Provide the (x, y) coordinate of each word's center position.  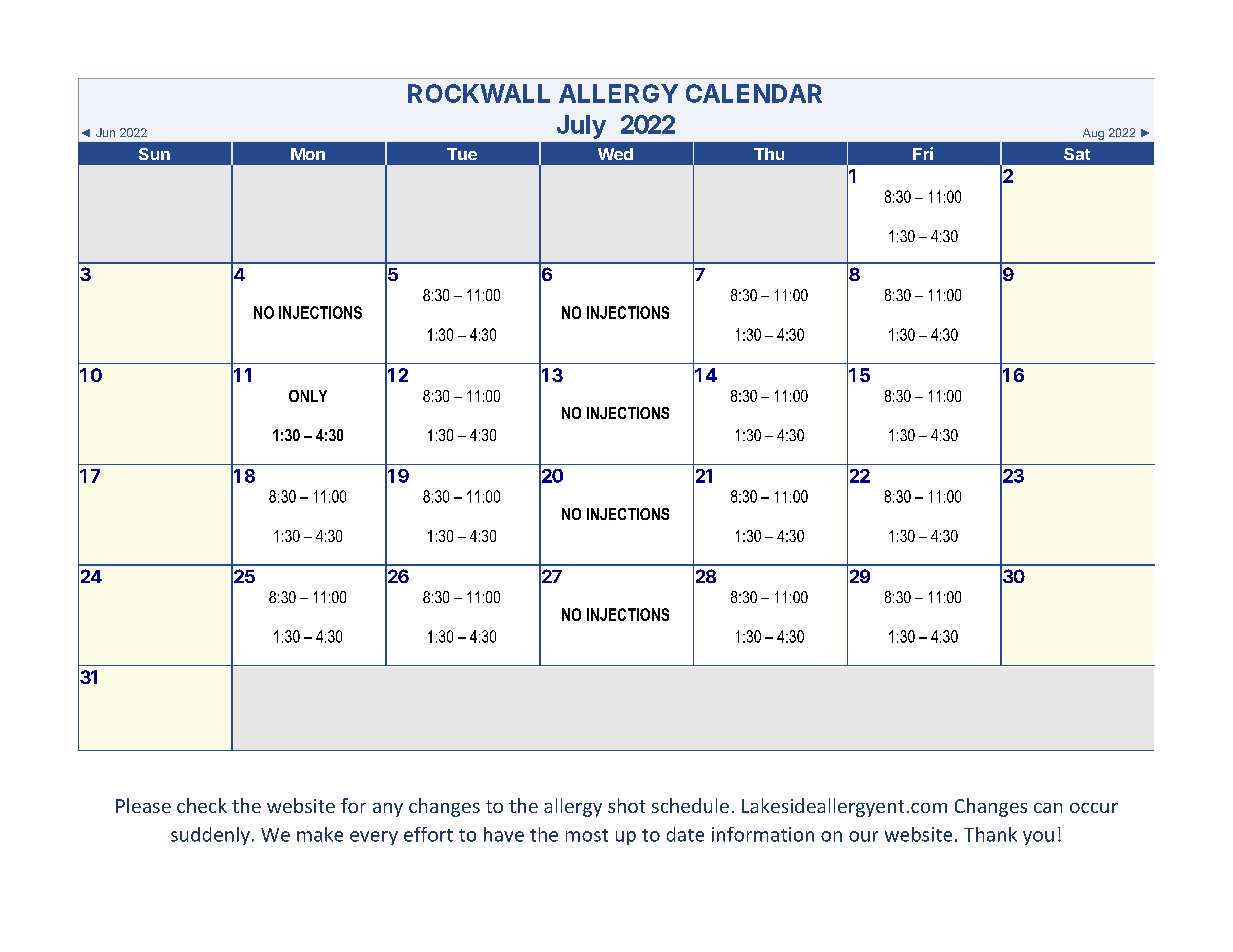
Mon (308, 154)
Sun (154, 154)
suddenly (210, 836)
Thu (769, 154)
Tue (462, 154)
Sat (1077, 154)
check (202, 805)
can (1048, 808)
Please (143, 805)
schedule (690, 805)
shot (626, 805)
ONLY (308, 396)
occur (1094, 808)
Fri (923, 153)
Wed (615, 154)
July (581, 127)
